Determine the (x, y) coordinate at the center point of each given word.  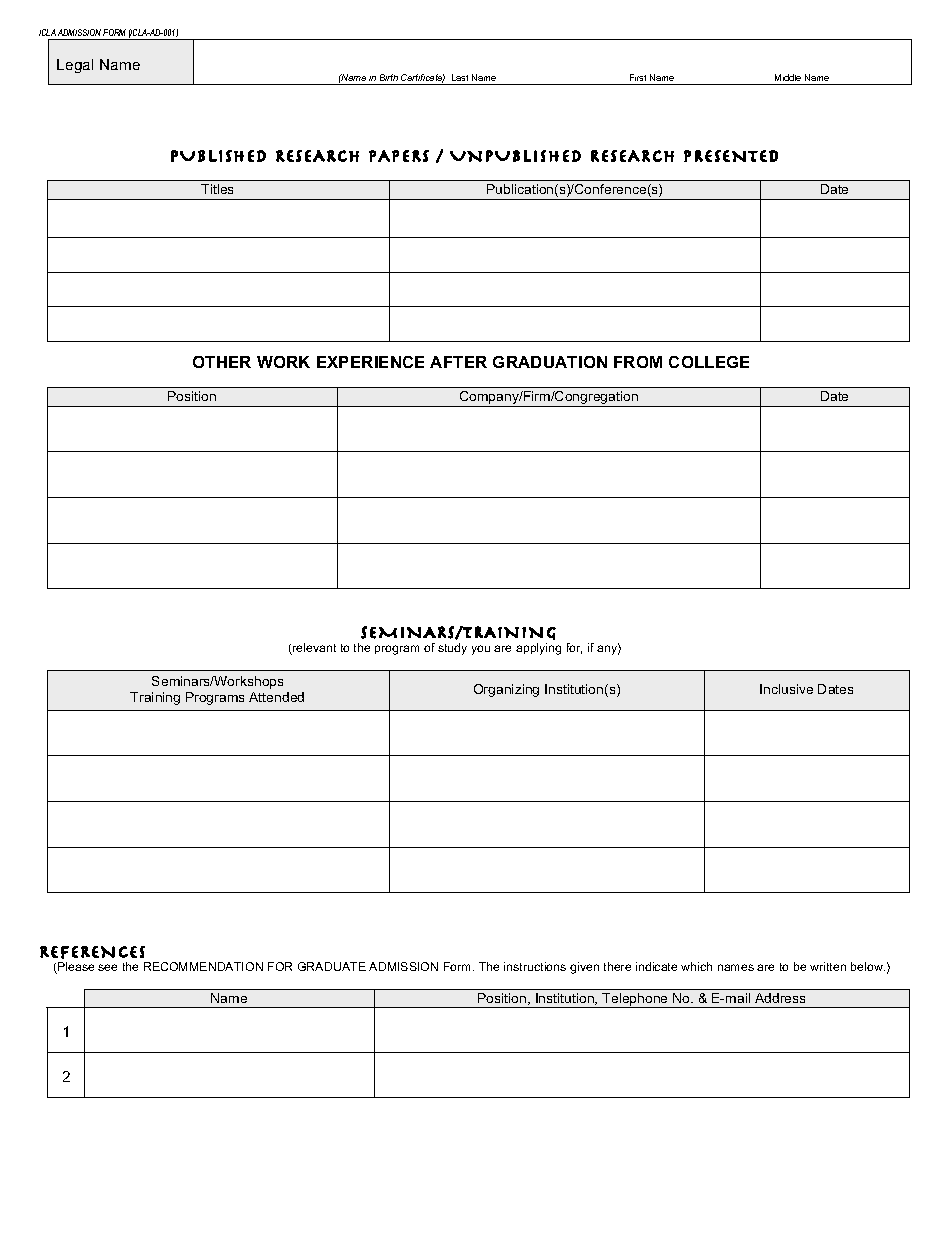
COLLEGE (709, 362)
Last (460, 77)
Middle (788, 77)
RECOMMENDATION (203, 966)
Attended (276, 697)
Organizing (506, 690)
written (828, 966)
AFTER (458, 362)
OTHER (222, 362)
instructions (535, 966)
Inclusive (786, 689)
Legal (75, 66)
